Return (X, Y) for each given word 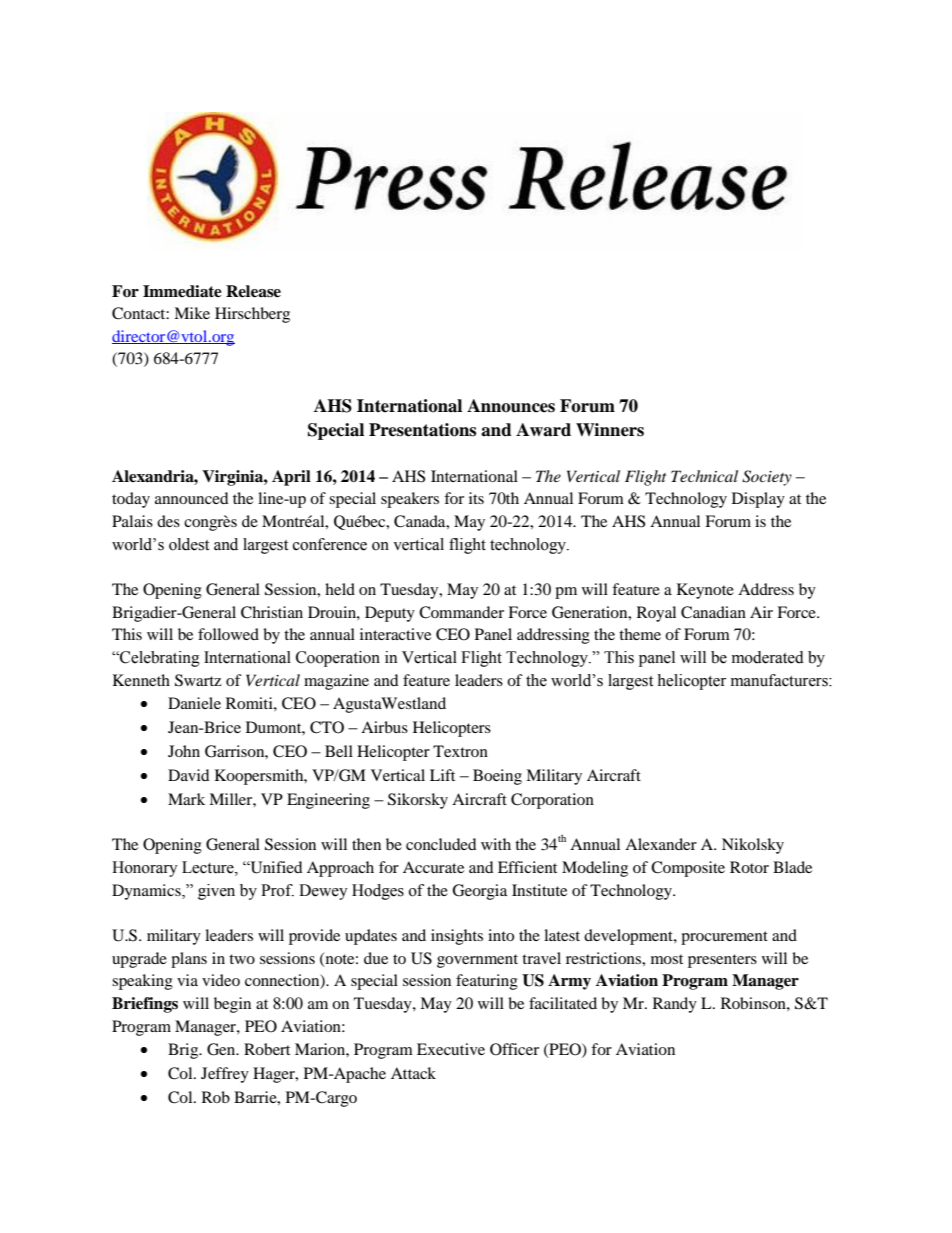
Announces (511, 406)
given (216, 892)
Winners (610, 430)
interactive (395, 634)
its (476, 498)
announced (192, 498)
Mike (192, 313)
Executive (451, 1049)
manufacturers (780, 680)
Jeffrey (225, 1075)
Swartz (198, 680)
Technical (704, 476)
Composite (688, 869)
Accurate (433, 867)
